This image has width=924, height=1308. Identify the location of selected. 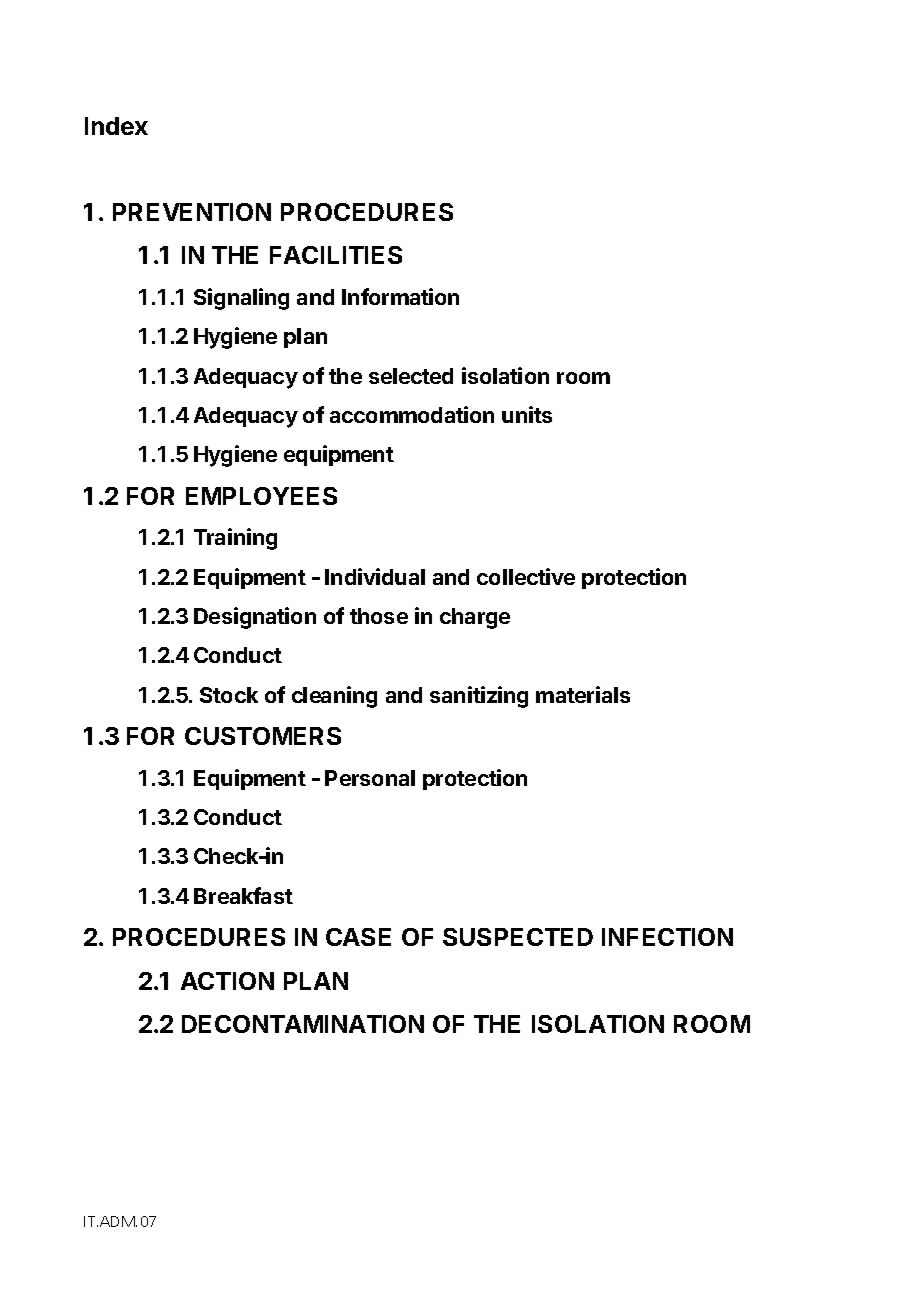
(411, 376).
